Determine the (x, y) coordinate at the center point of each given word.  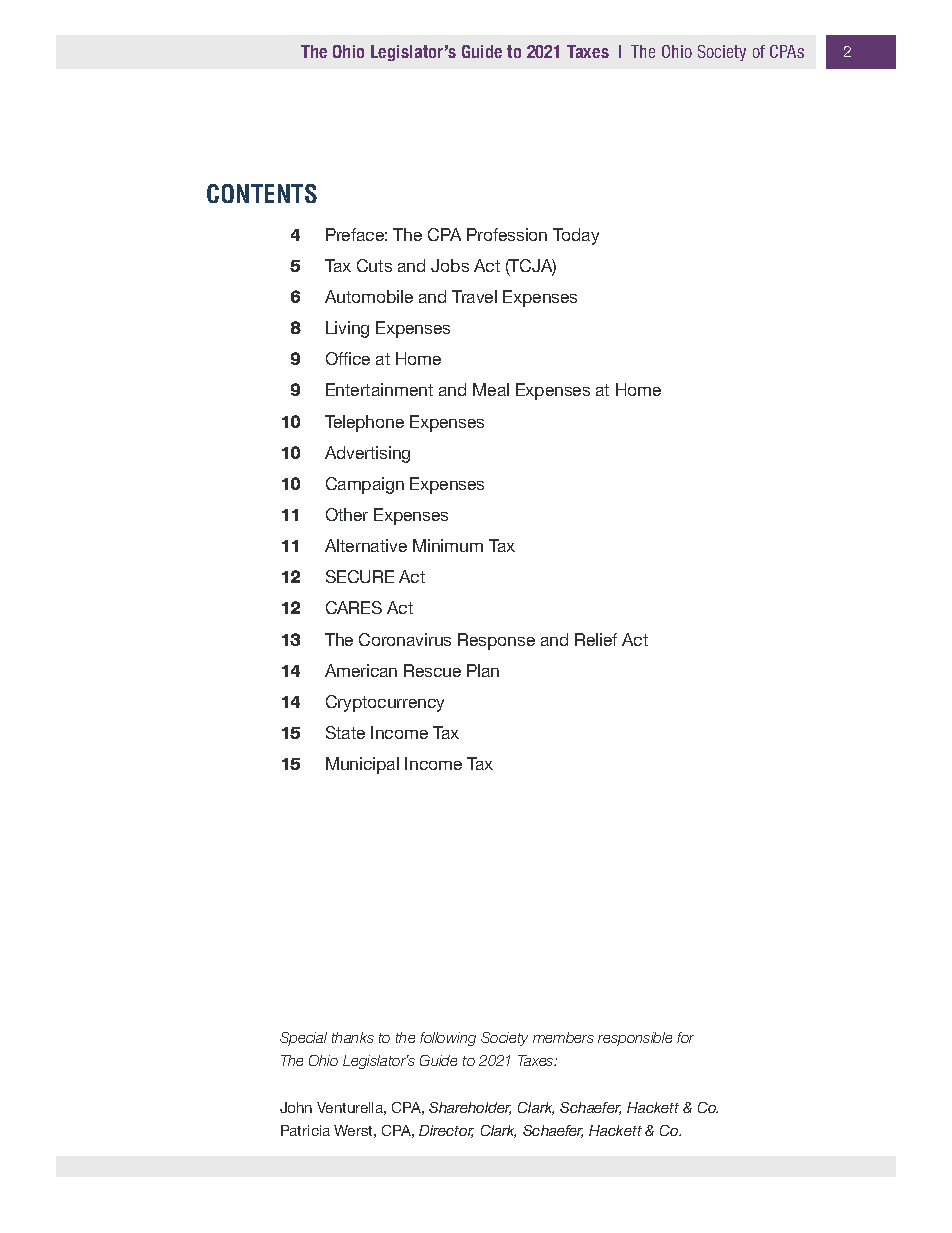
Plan (483, 670)
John (296, 1107)
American (361, 670)
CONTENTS (262, 193)
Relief (596, 639)
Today (576, 236)
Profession (507, 234)
